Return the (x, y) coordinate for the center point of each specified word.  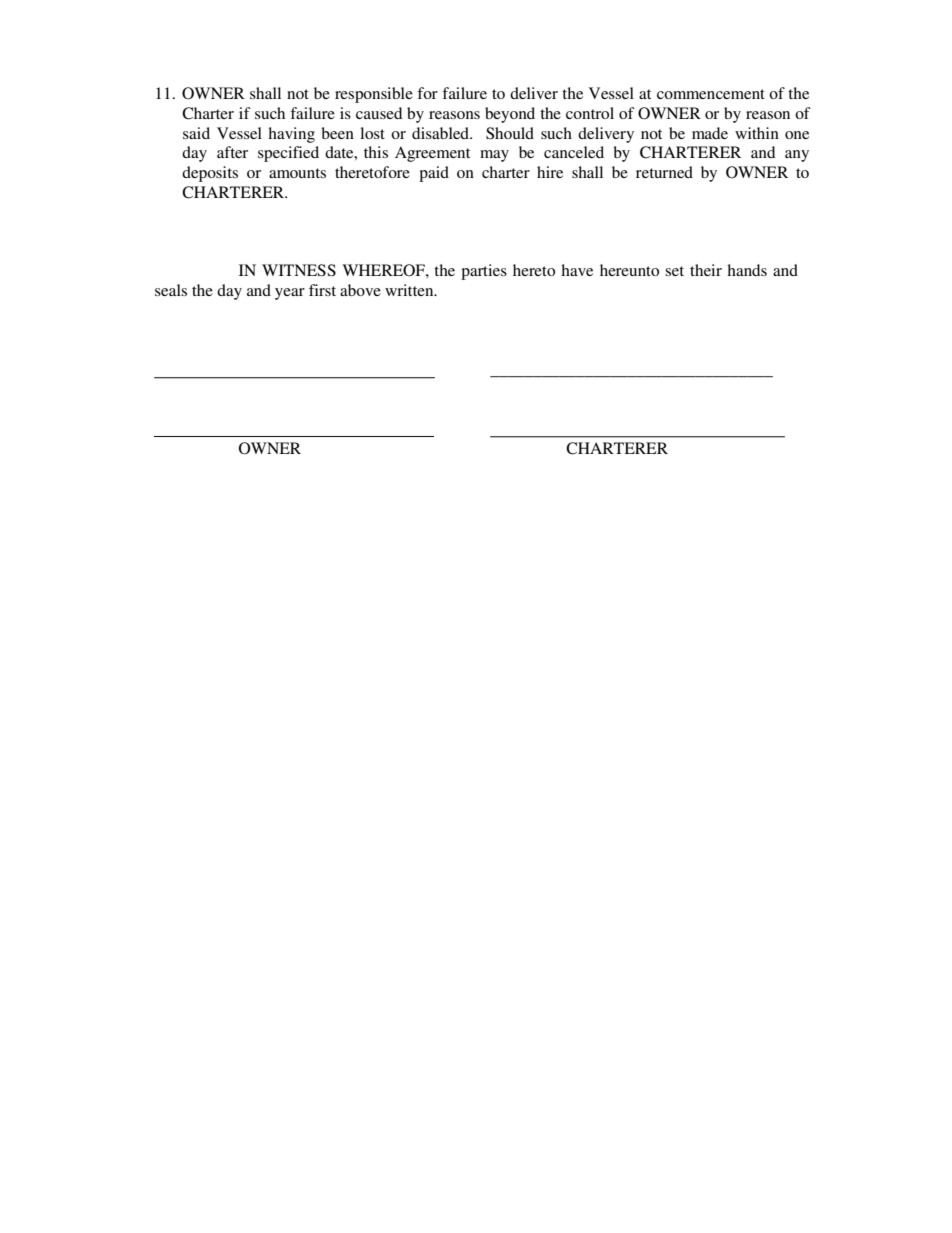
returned (664, 172)
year (290, 294)
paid (434, 174)
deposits (210, 174)
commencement (711, 94)
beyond (510, 115)
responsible (374, 95)
